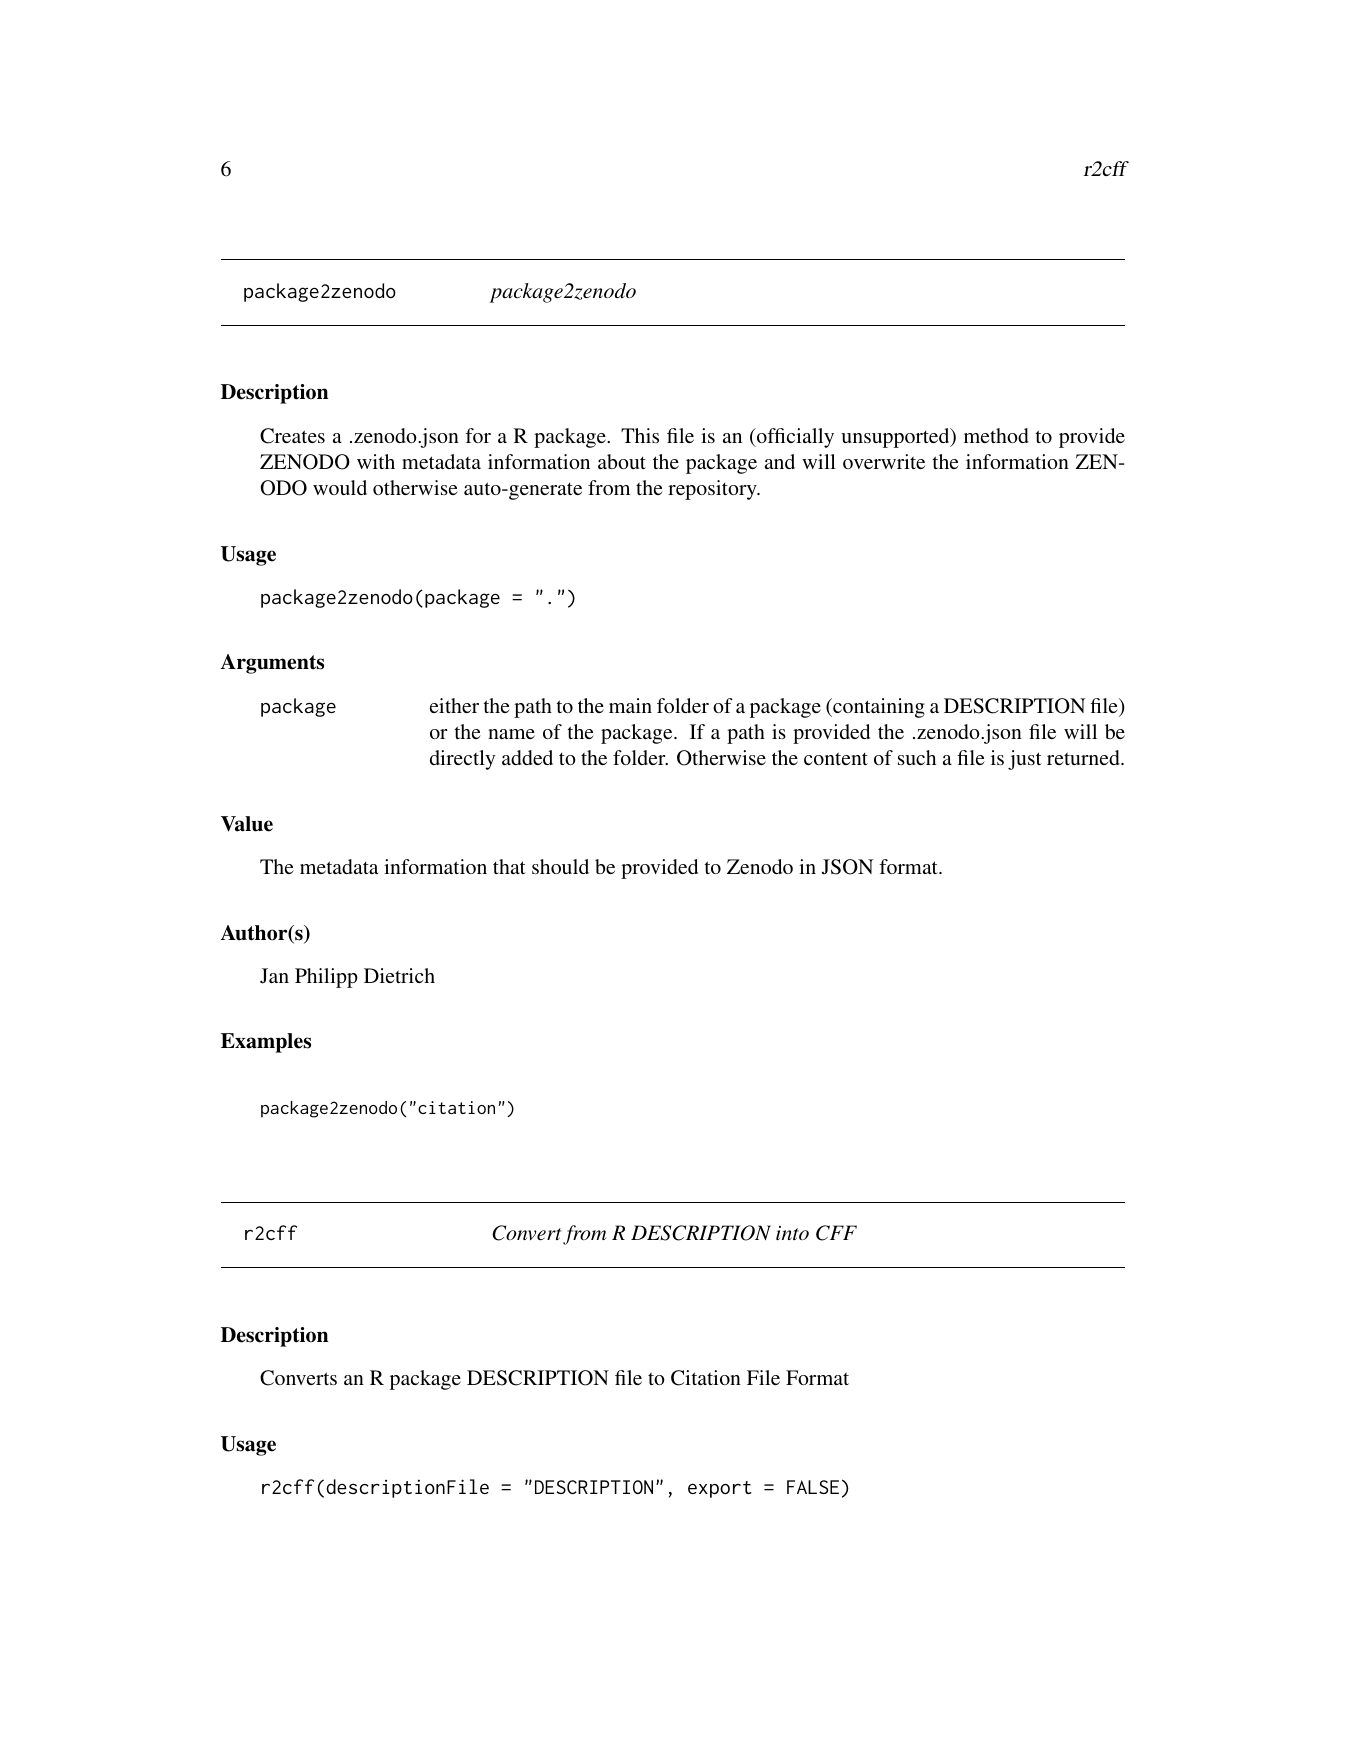  What do you see at coordinates (1025, 760) in the screenshot?
I see `just` at bounding box center [1025, 760].
